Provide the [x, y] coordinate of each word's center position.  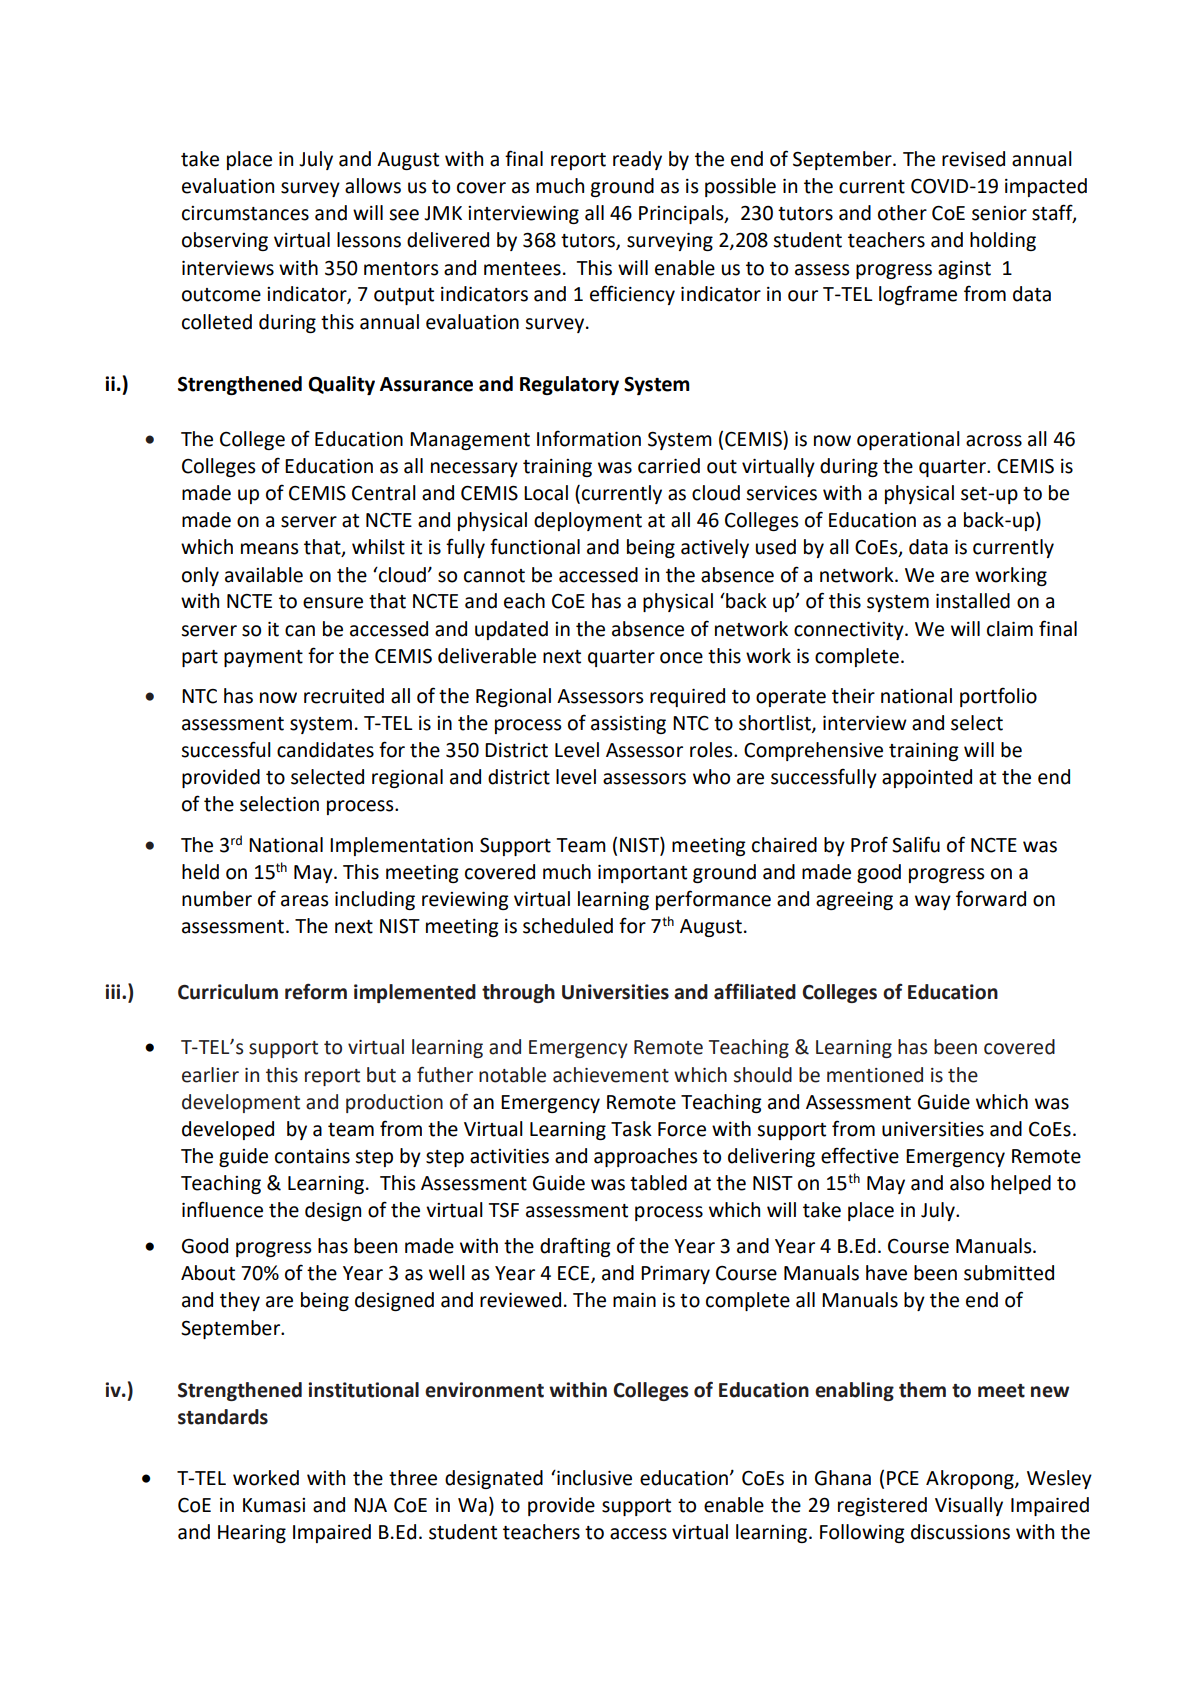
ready [637, 160]
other [902, 213]
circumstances [245, 213]
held [200, 872]
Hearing [252, 1534]
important [642, 874]
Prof [869, 844]
